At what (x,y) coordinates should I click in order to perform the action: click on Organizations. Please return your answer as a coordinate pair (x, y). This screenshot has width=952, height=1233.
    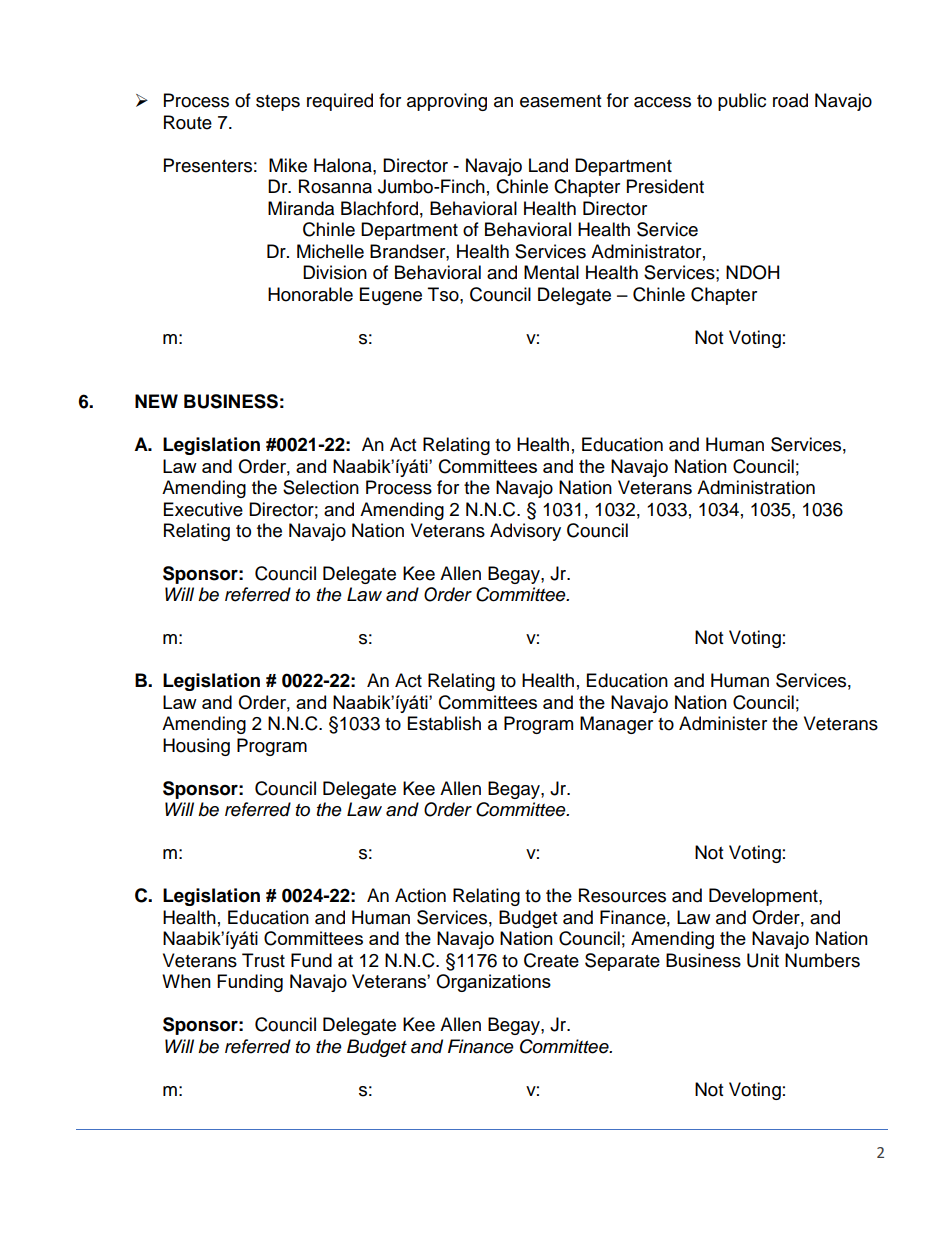
    Looking at the image, I should click on (493, 983).
